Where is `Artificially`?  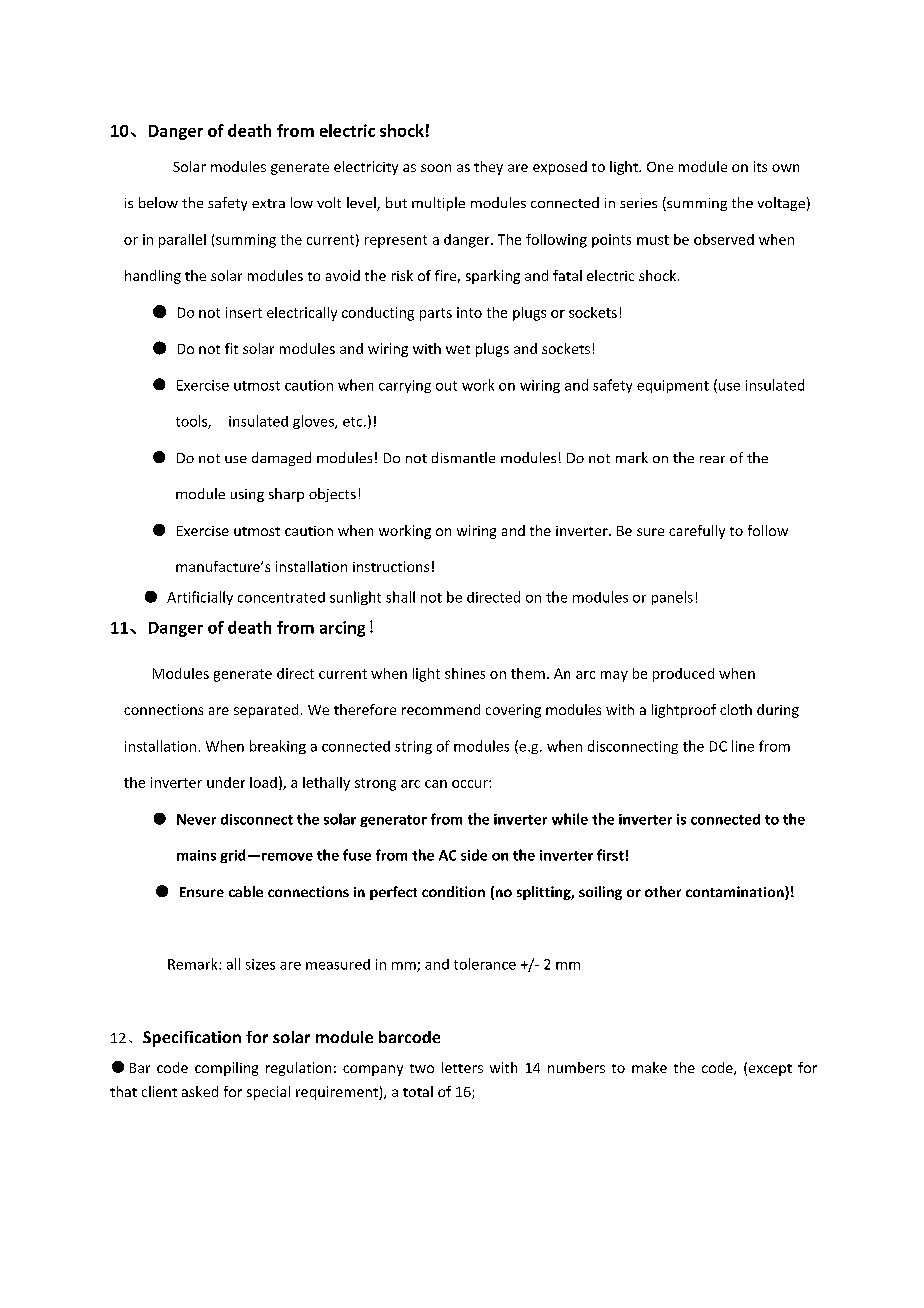 Artificially is located at coordinates (200, 598).
